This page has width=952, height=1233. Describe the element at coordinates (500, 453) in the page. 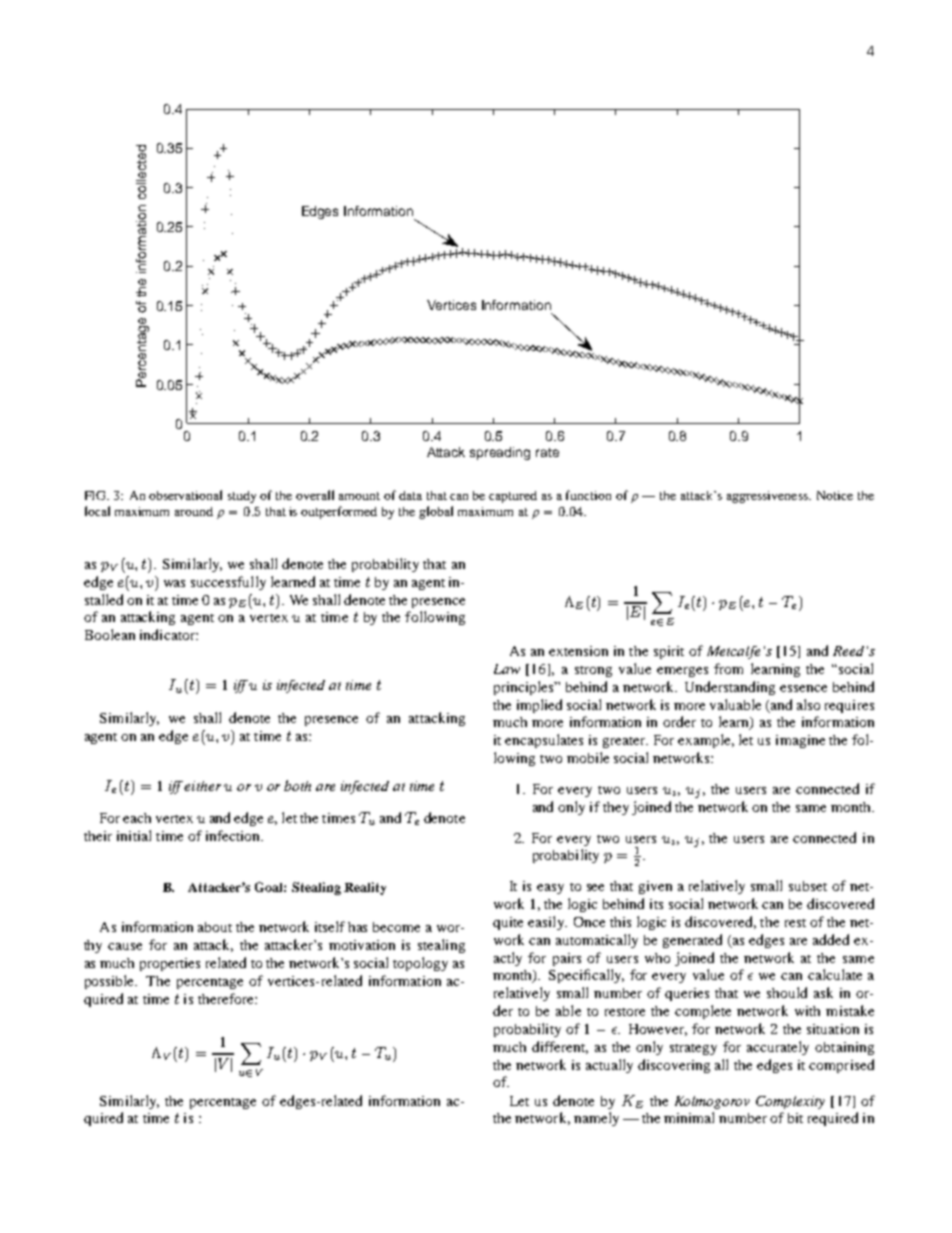

I see `spreading` at that location.
